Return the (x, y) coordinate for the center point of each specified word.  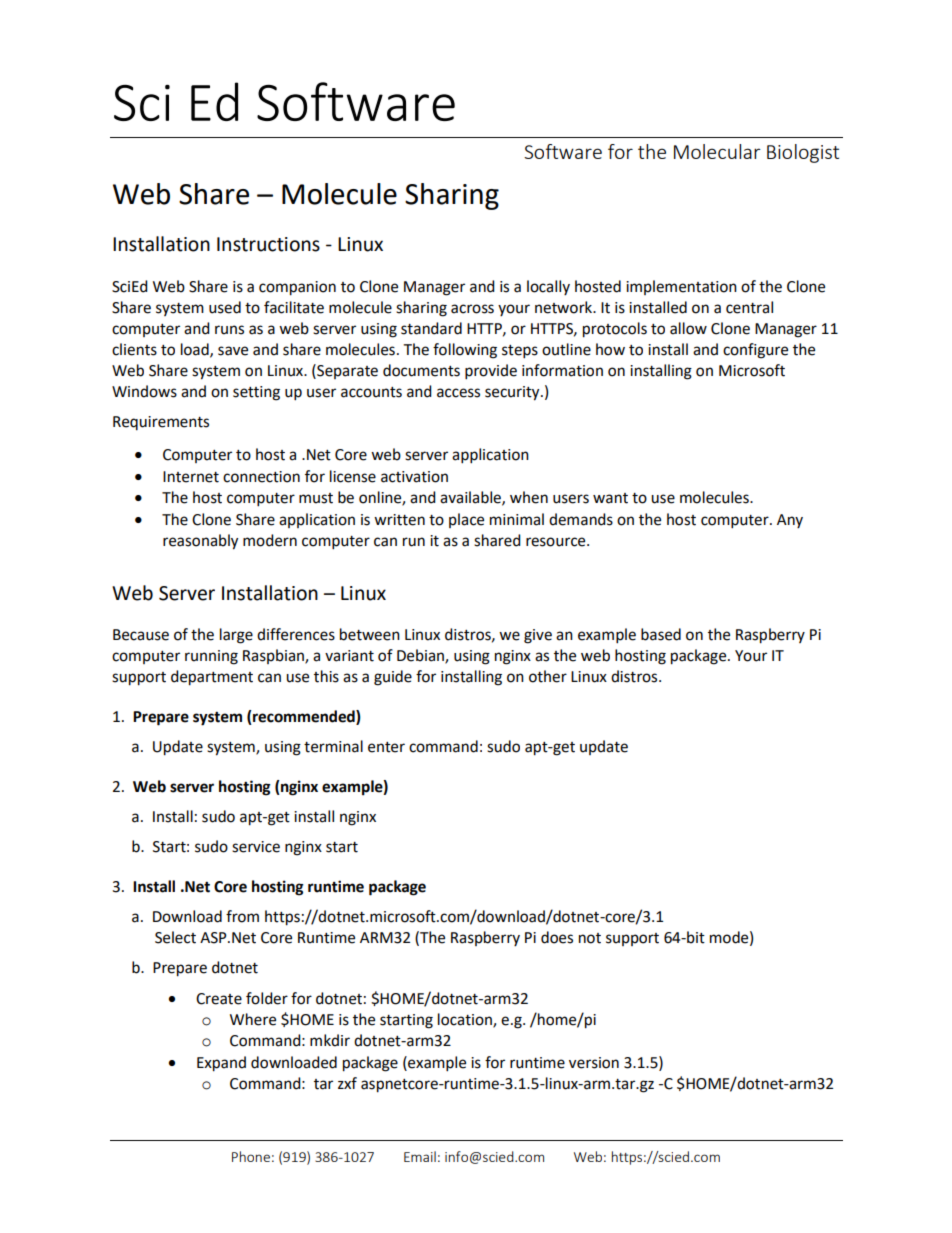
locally (548, 287)
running (211, 657)
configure (755, 351)
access (458, 393)
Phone (251, 1156)
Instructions (268, 244)
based (661, 634)
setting (256, 393)
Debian (421, 656)
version (594, 1063)
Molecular (717, 151)
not (590, 938)
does (557, 937)
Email (420, 1156)
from (242, 916)
